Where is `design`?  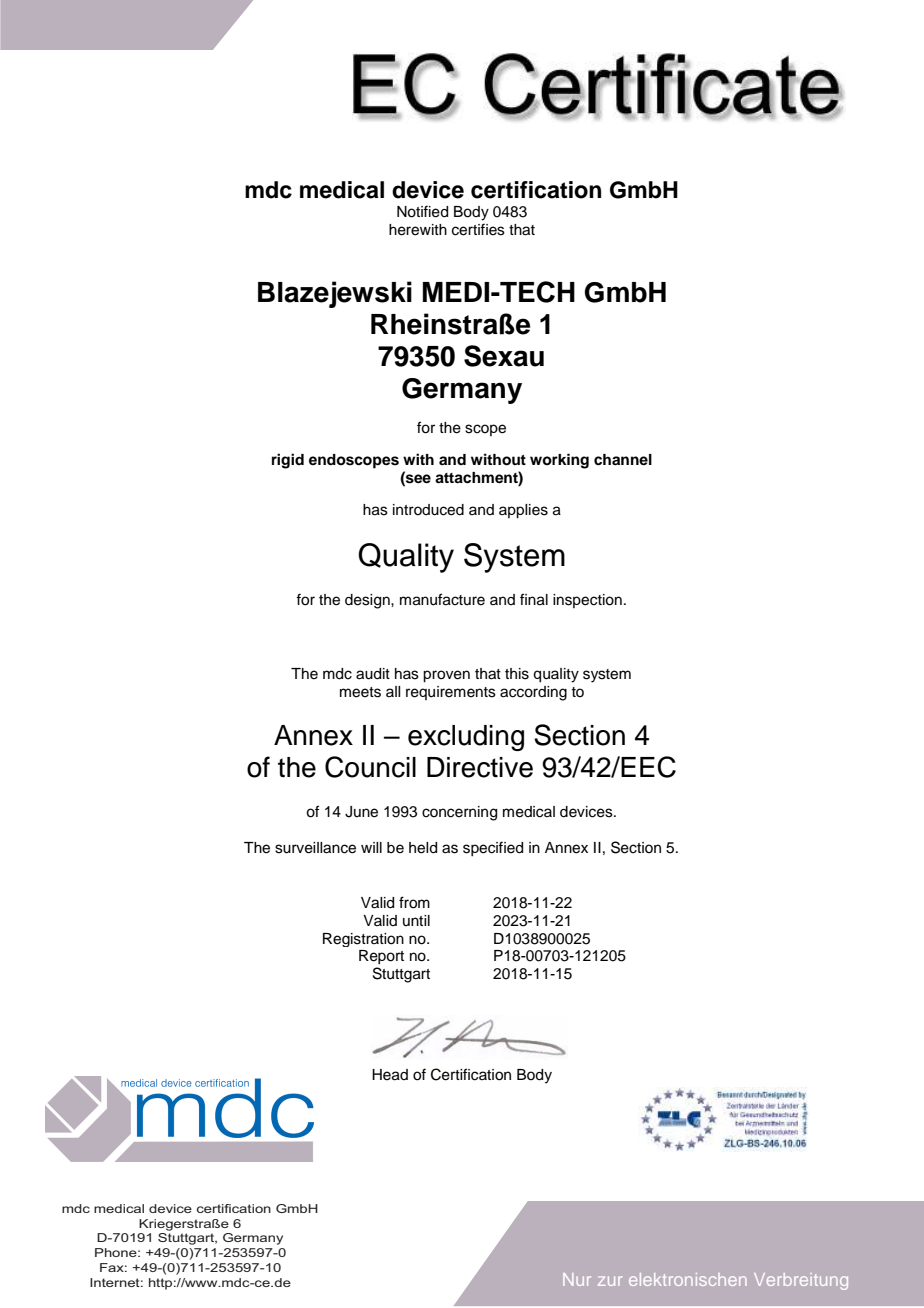 design is located at coordinates (368, 601).
